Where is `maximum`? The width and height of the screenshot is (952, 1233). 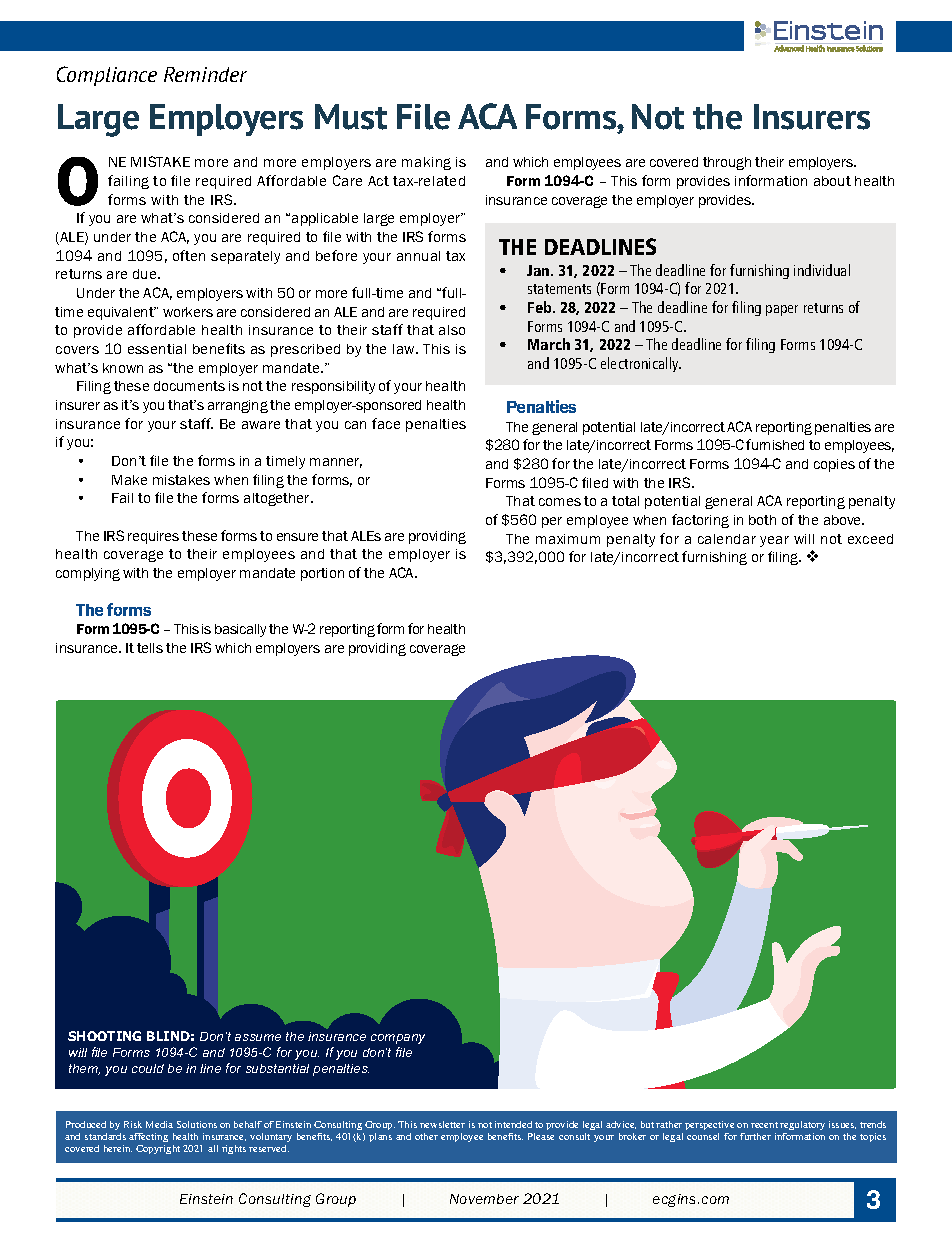 maximum is located at coordinates (568, 539).
